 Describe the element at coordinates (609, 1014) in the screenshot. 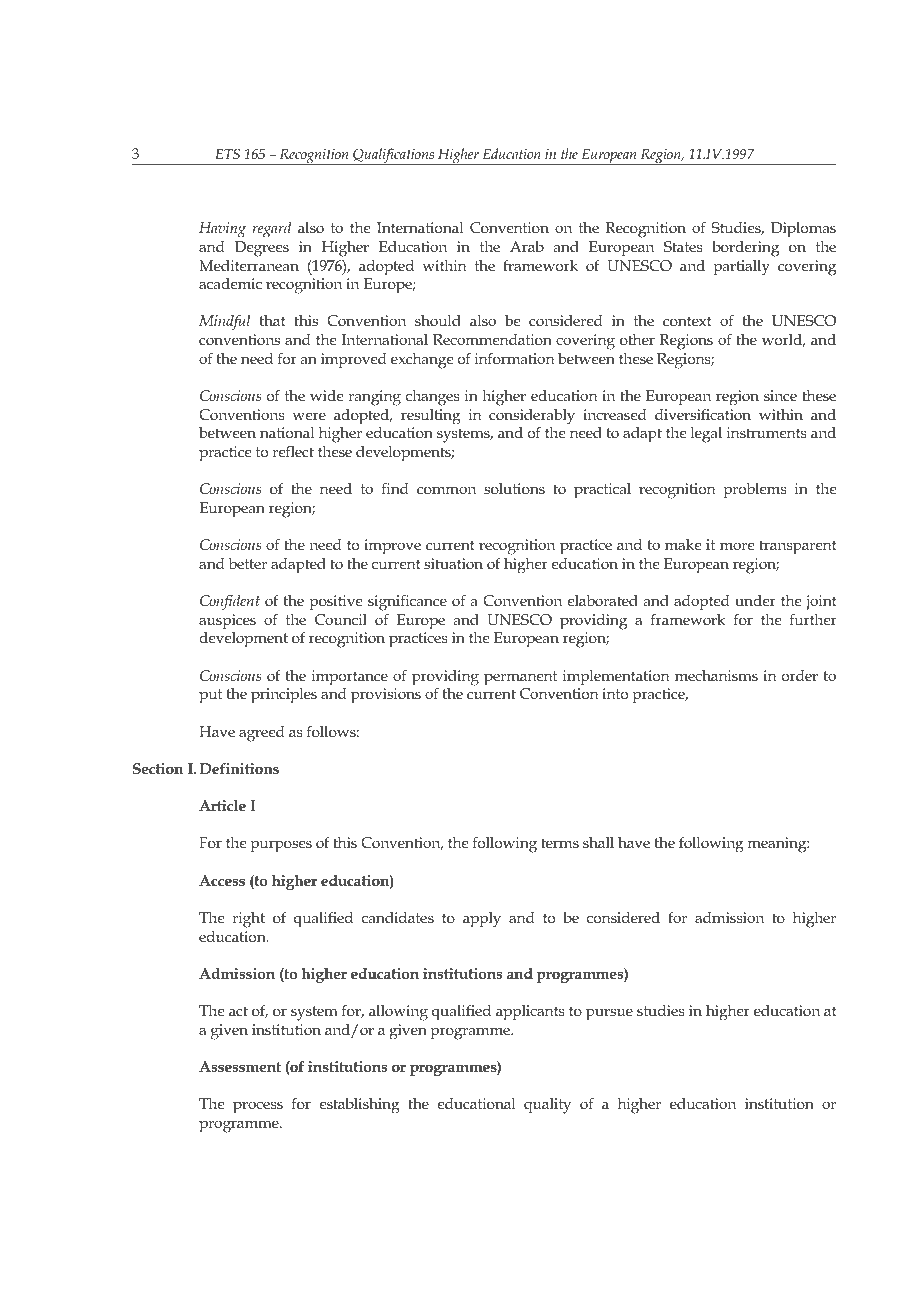

I see `pursue` at that location.
